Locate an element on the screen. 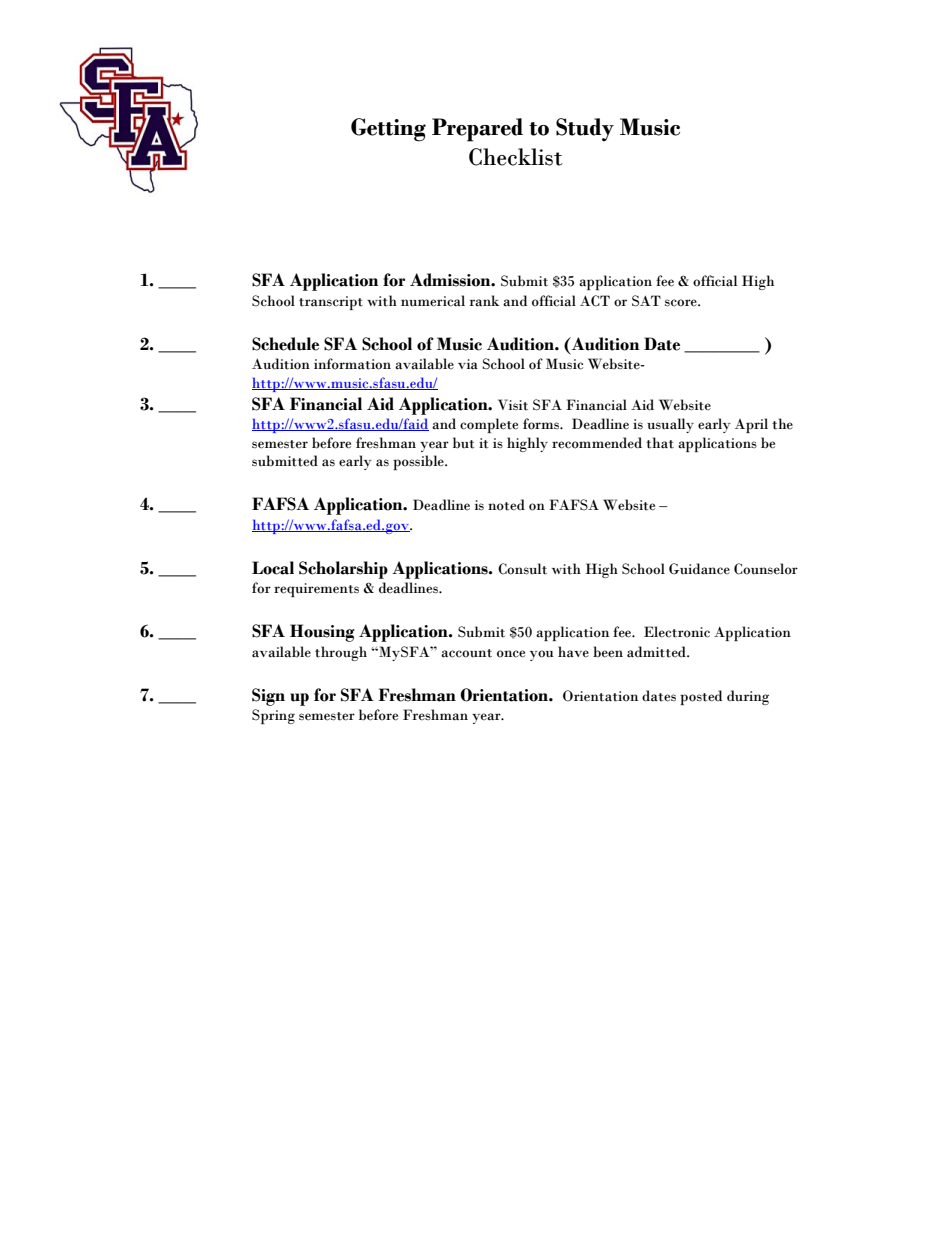 This screenshot has width=952, height=1233. Study is located at coordinates (585, 129).
